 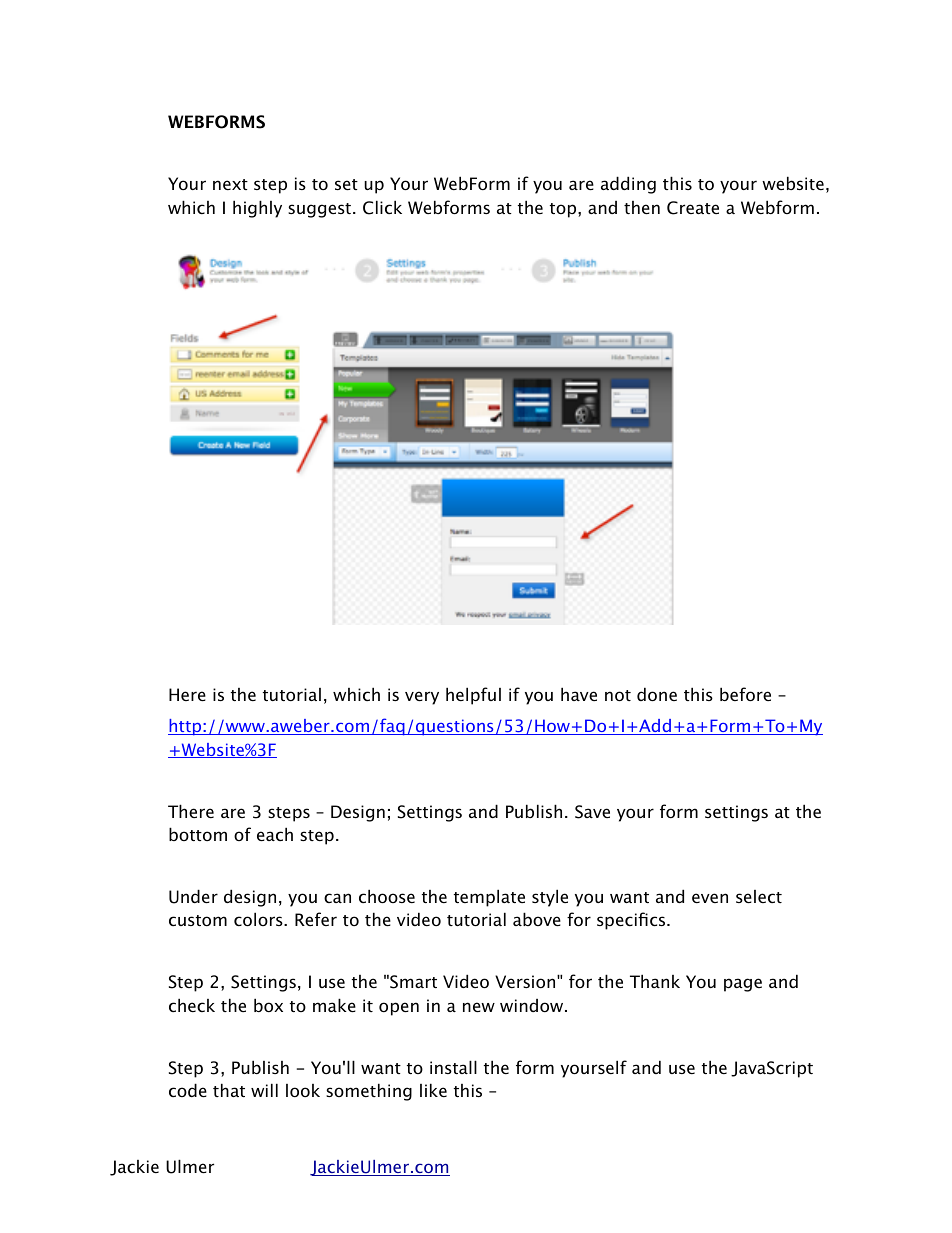 I want to click on done, so click(x=657, y=694).
